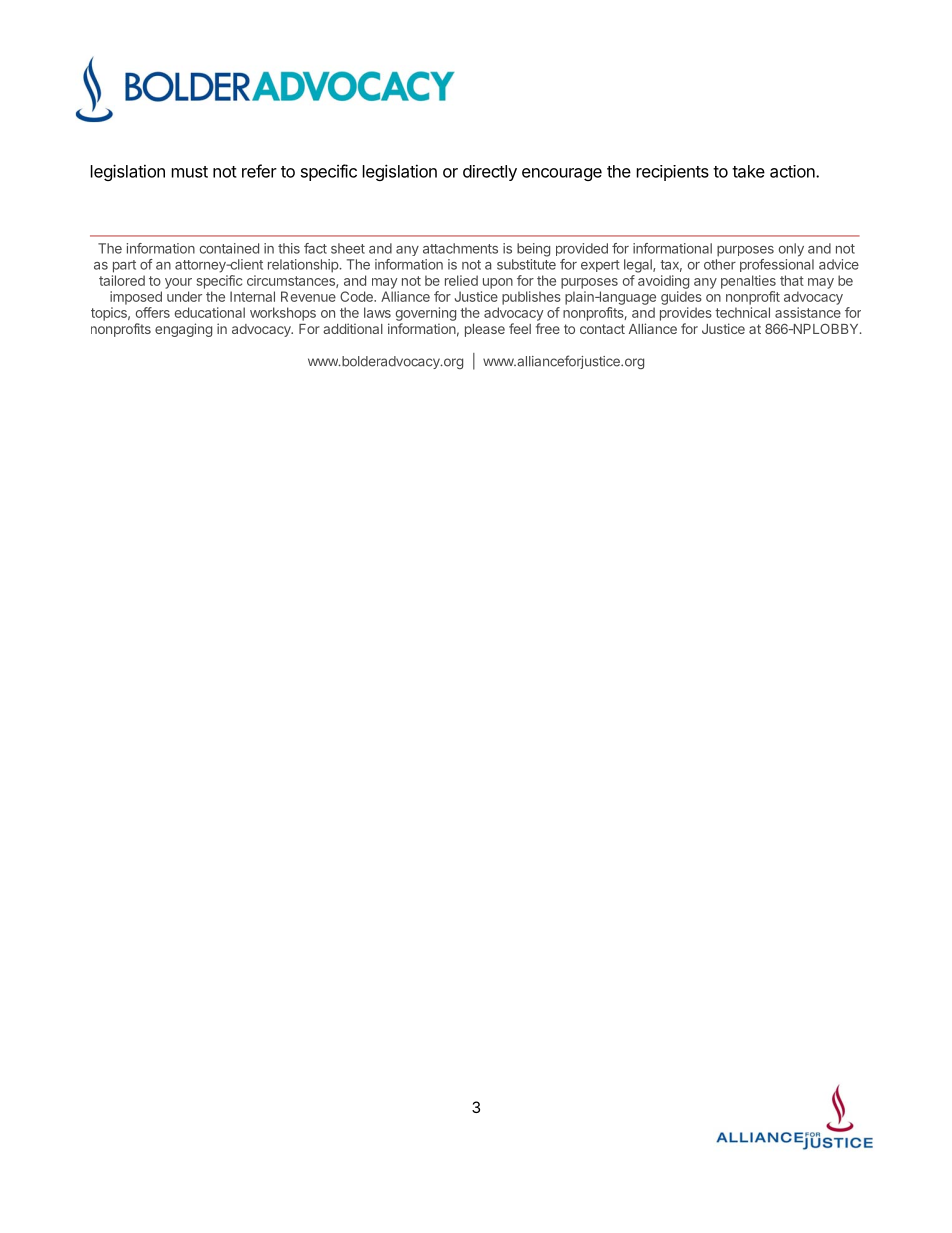 The height and width of the screenshot is (1233, 952). What do you see at coordinates (490, 173) in the screenshot?
I see `directly` at bounding box center [490, 173].
